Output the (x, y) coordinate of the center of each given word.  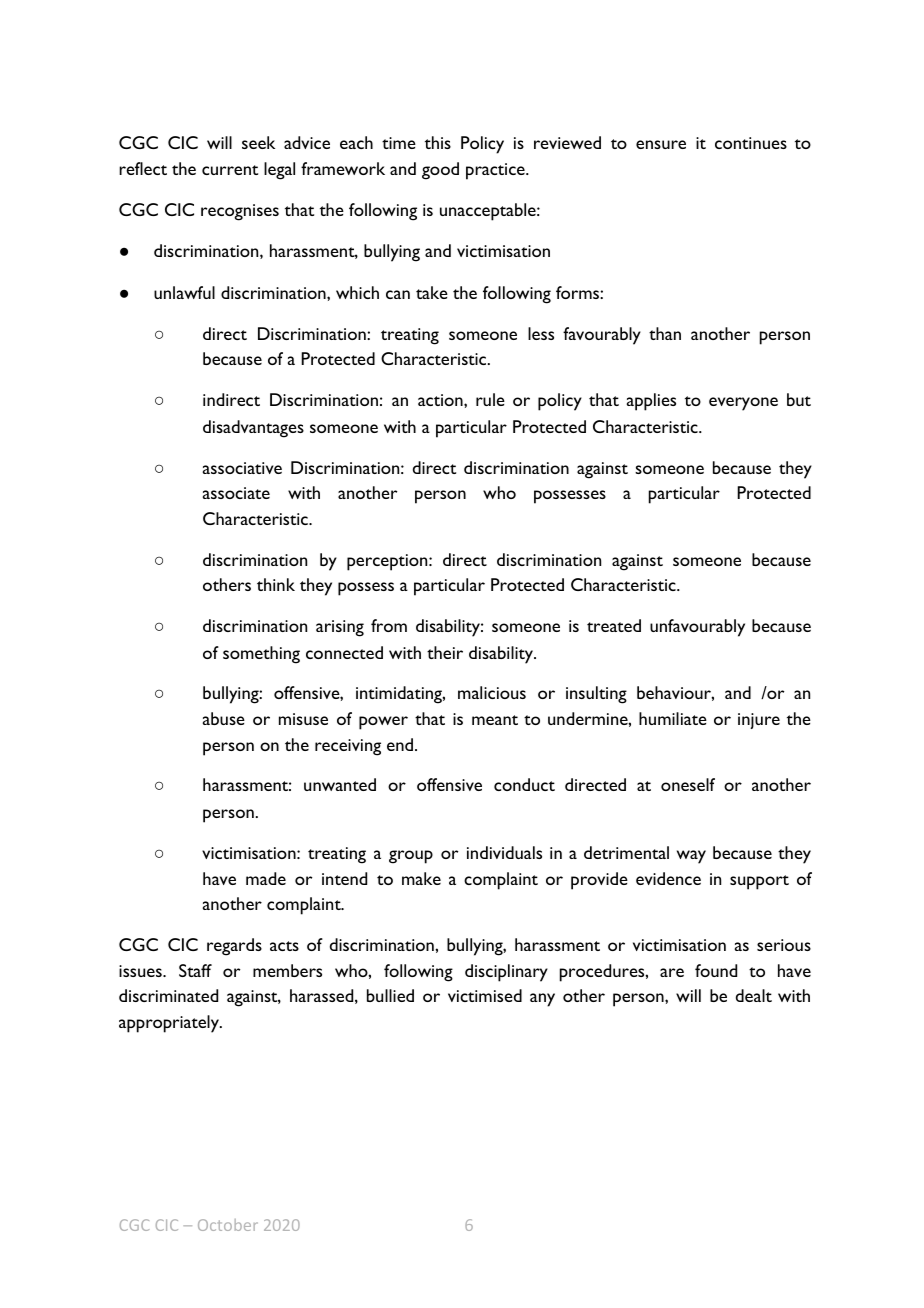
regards (234, 947)
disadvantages (253, 429)
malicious (492, 692)
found (716, 970)
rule (490, 399)
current (230, 170)
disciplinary (506, 973)
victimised (485, 995)
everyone (743, 404)
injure (759, 721)
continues (751, 143)
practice (496, 171)
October (228, 1225)
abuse (224, 718)
